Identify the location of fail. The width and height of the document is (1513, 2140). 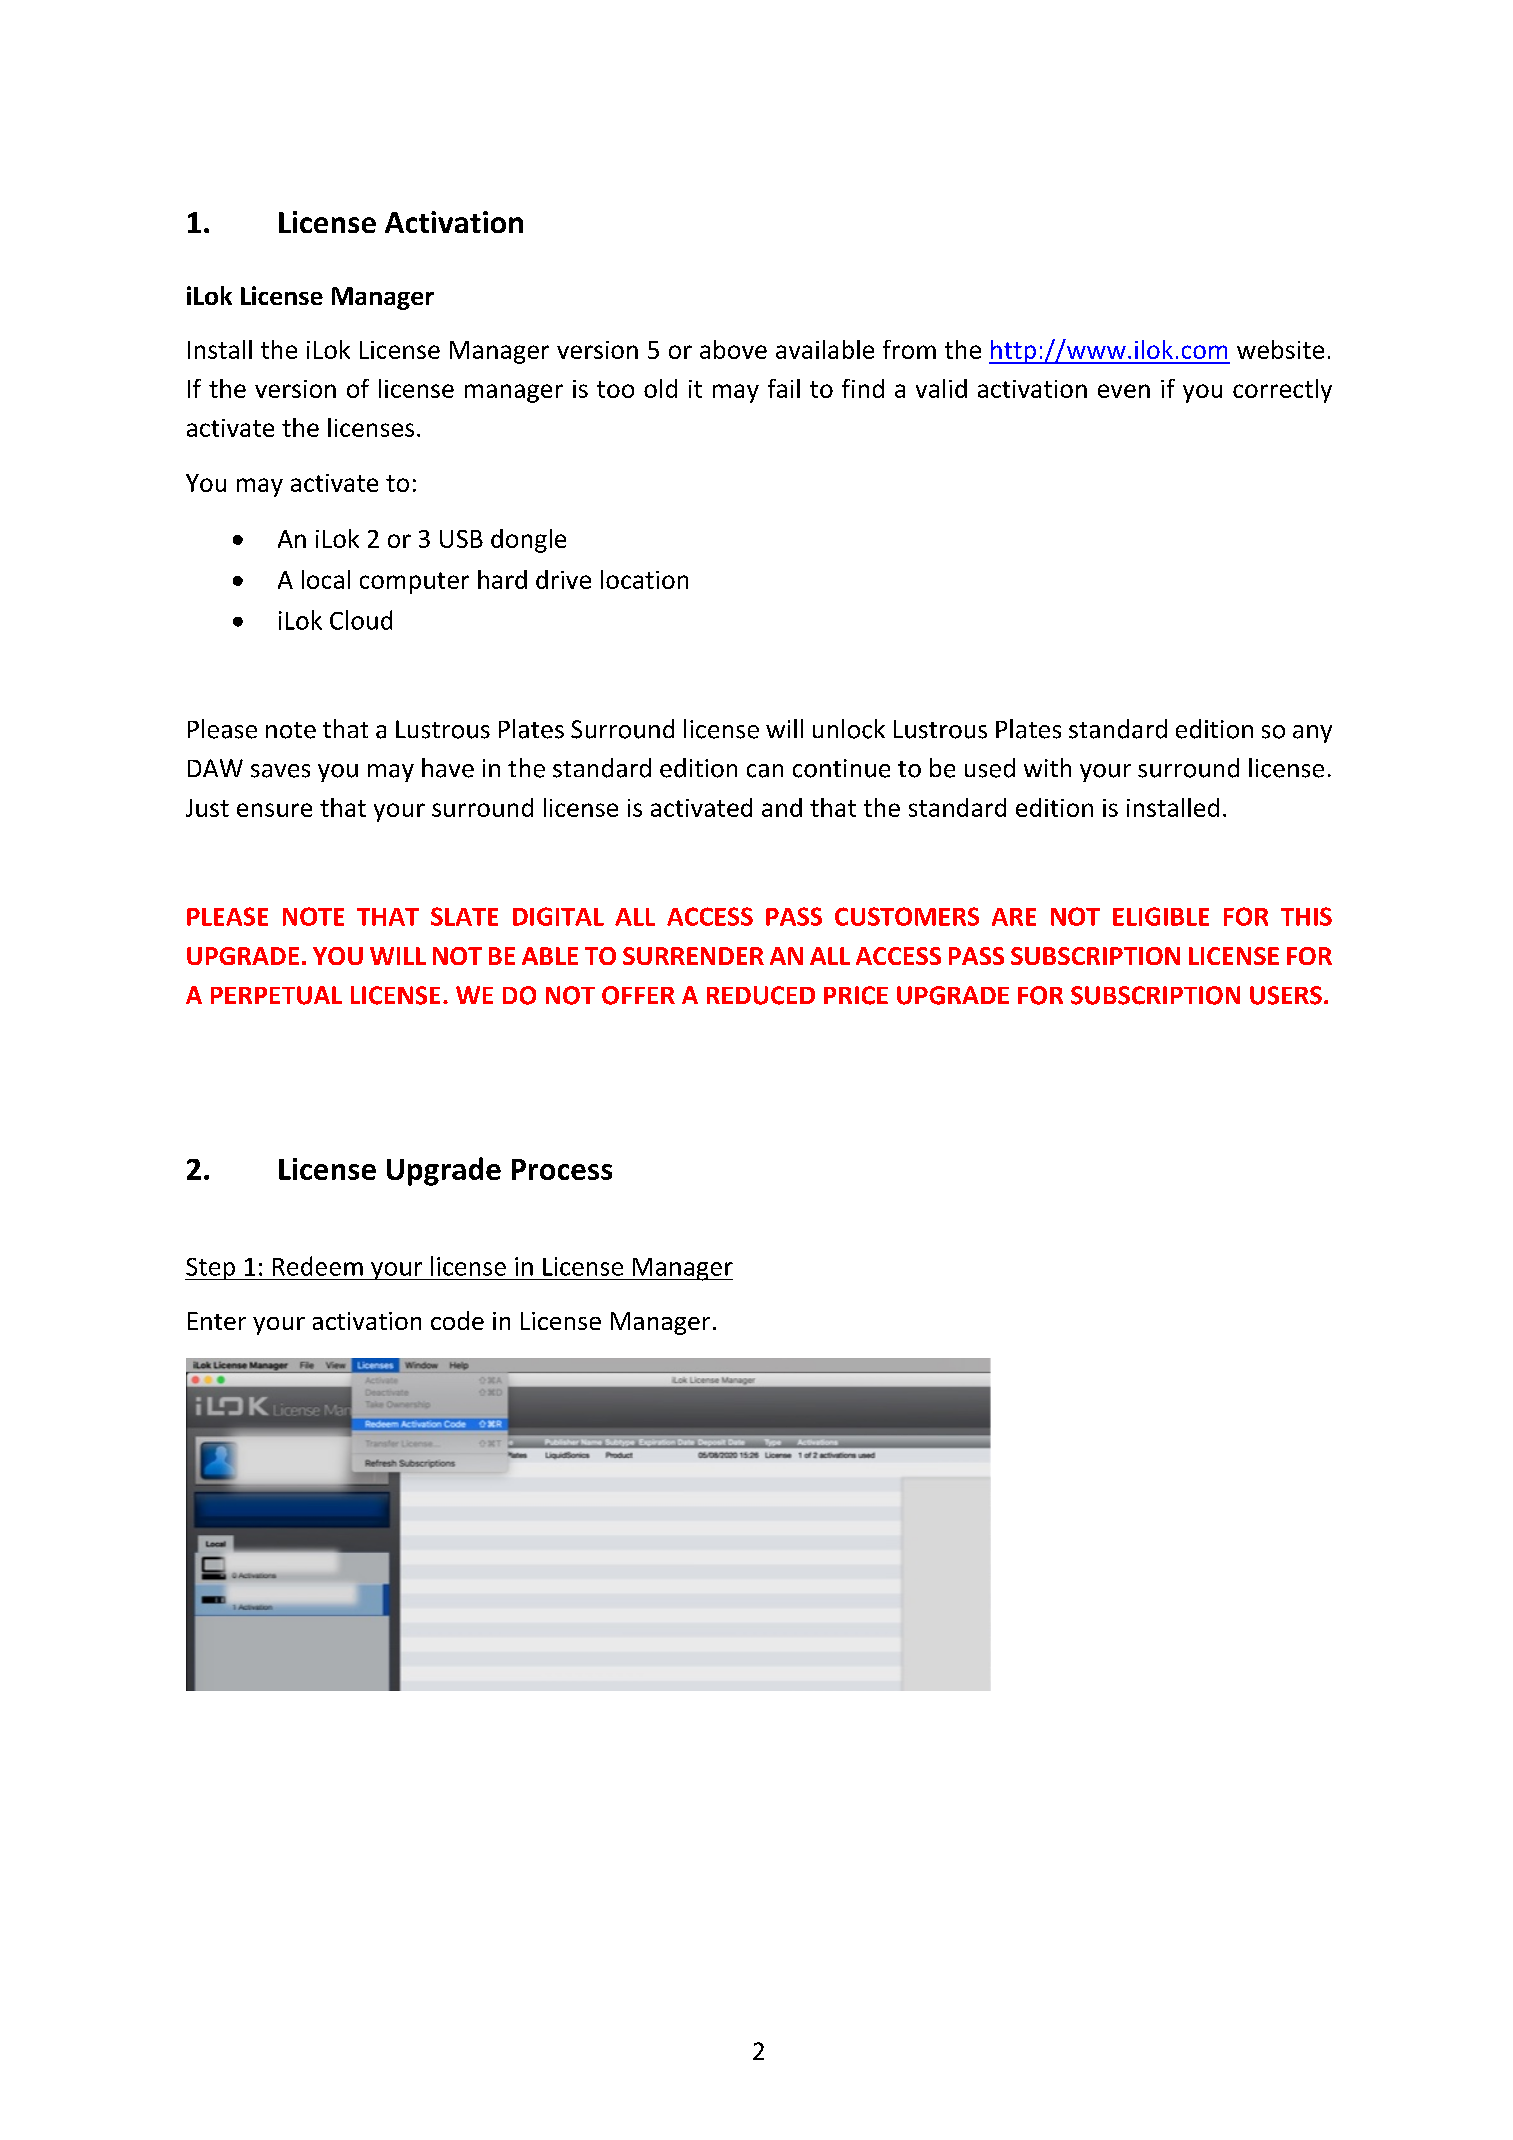
(784, 388).
